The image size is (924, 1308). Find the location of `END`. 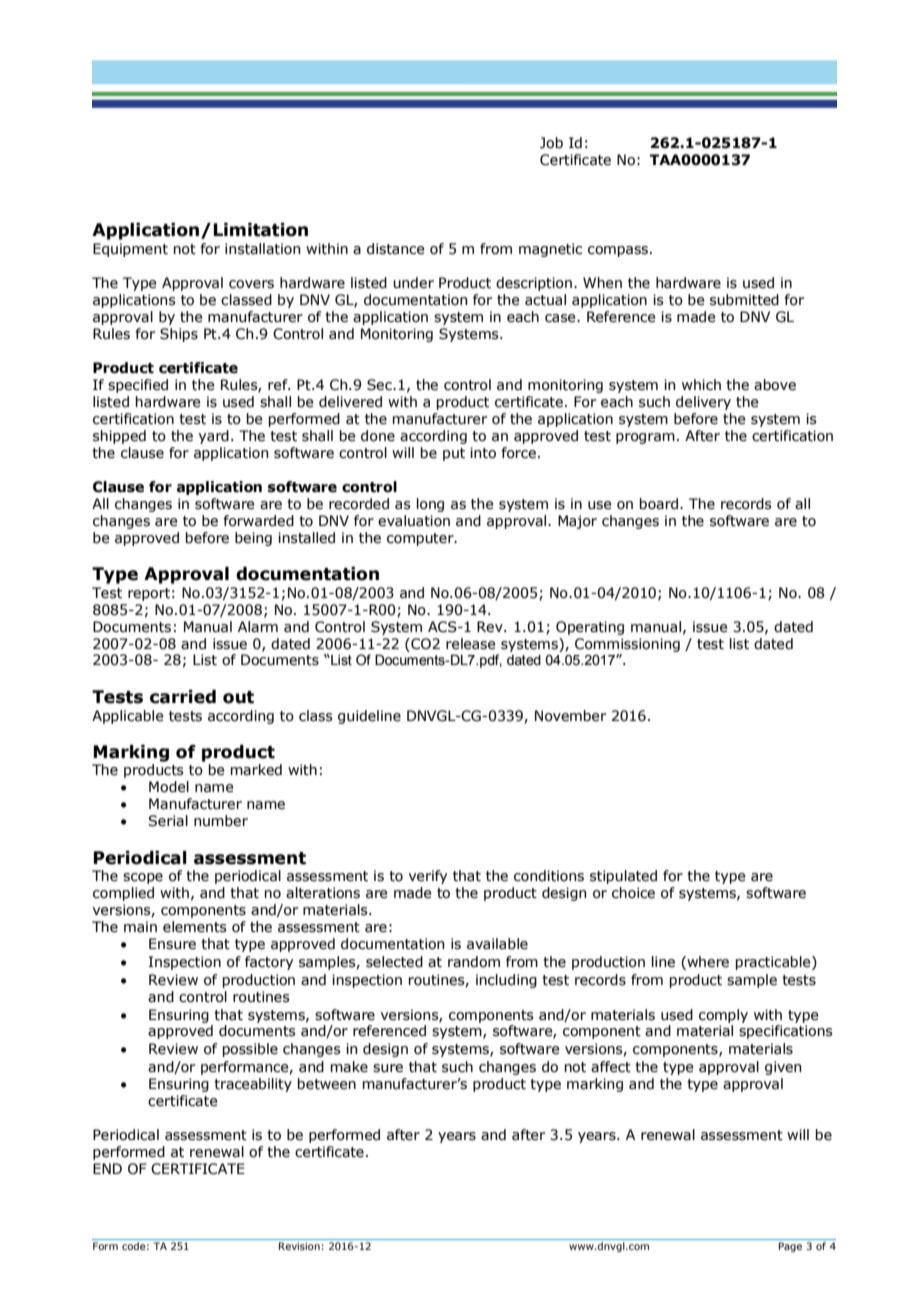

END is located at coordinates (107, 1168).
